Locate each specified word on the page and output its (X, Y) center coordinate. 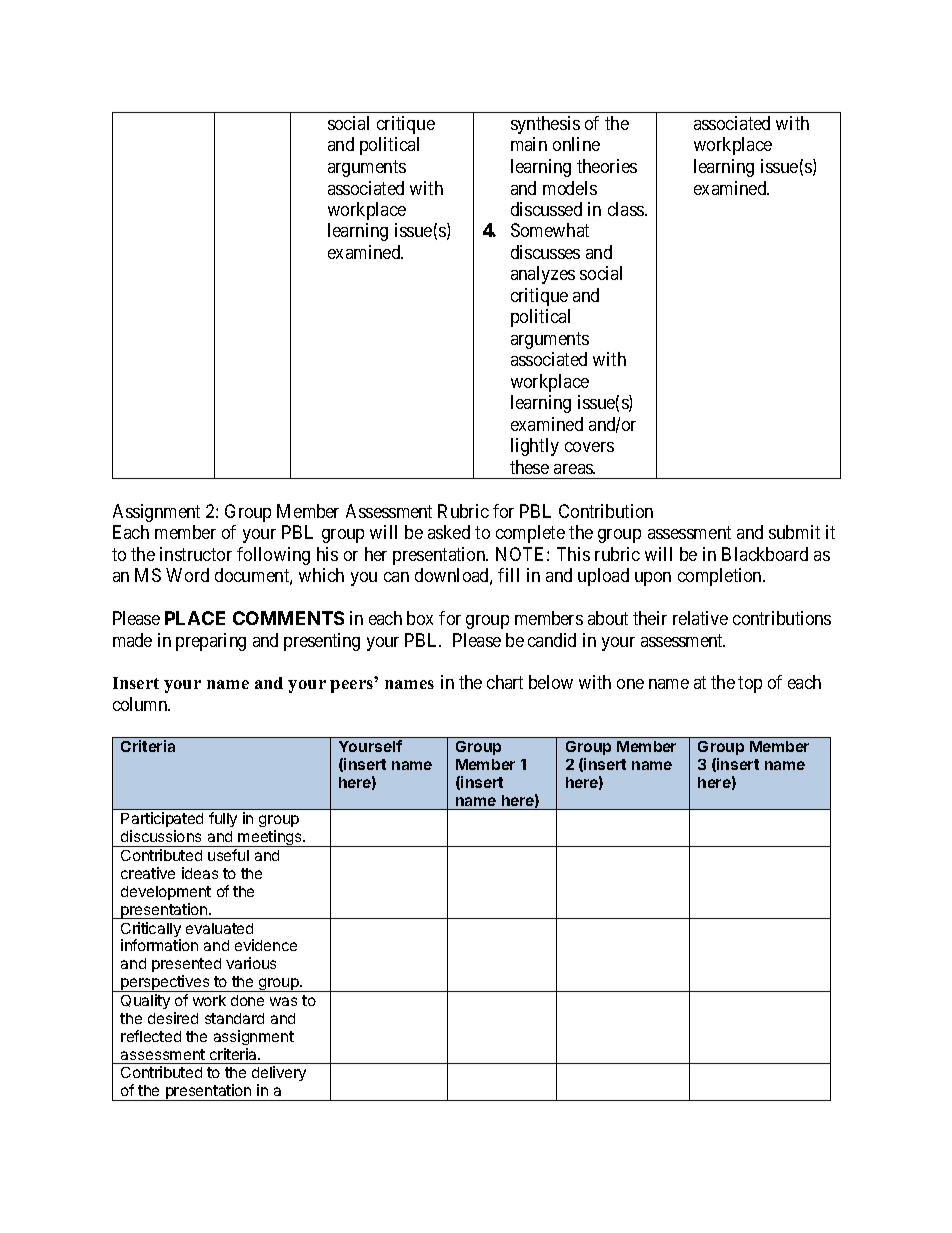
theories (607, 166)
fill (508, 575)
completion (721, 577)
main (529, 144)
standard (234, 1018)
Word (187, 575)
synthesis (545, 125)
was (283, 1001)
